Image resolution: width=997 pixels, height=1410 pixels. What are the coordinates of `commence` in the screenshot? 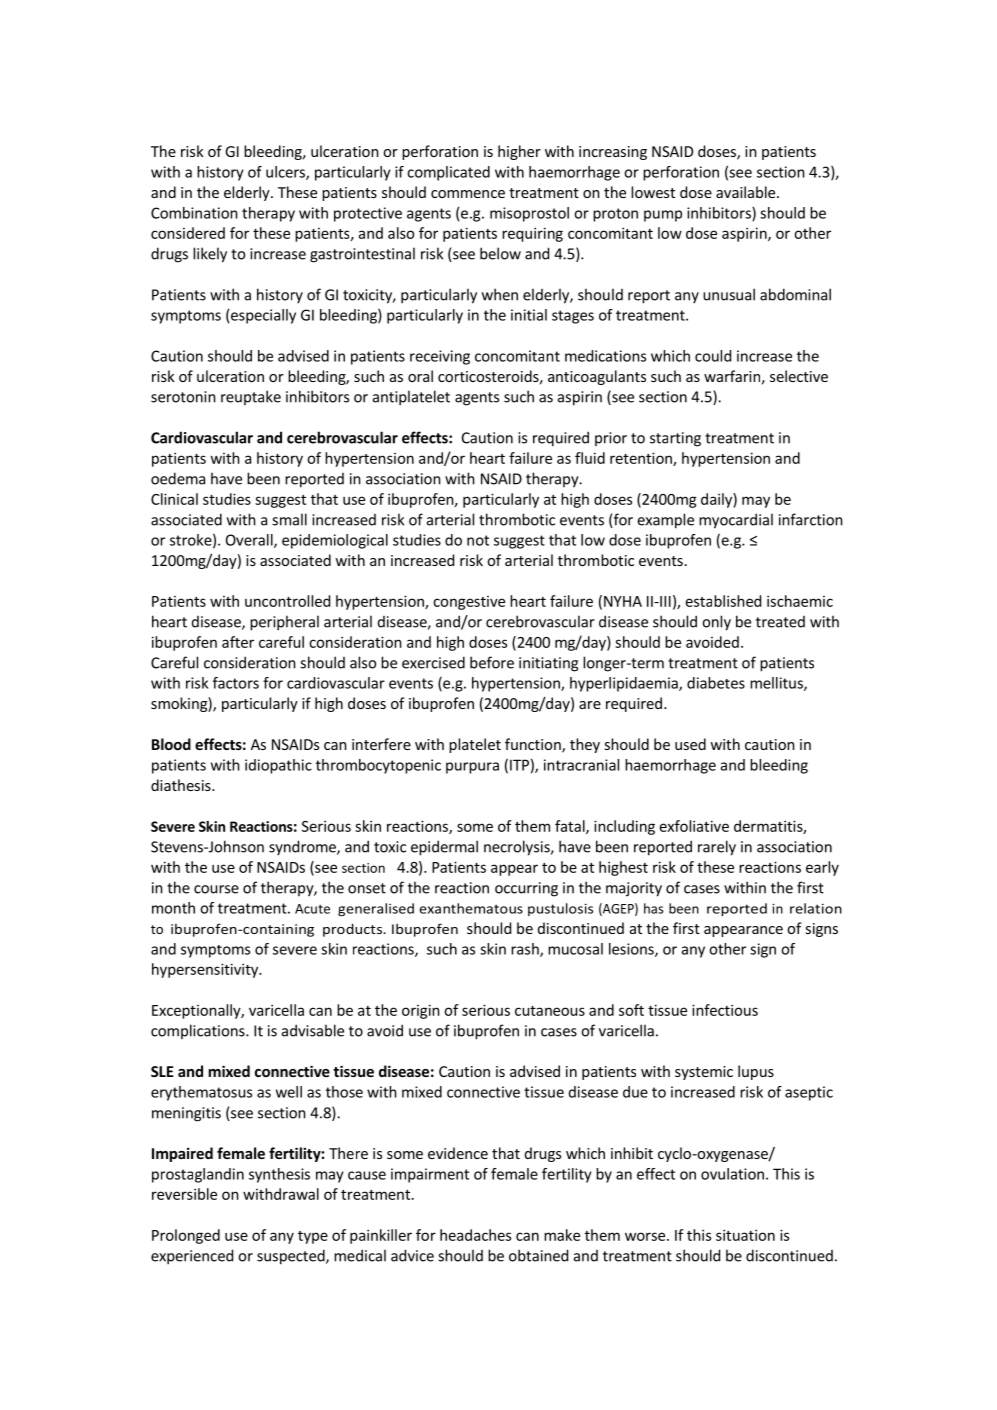 It's located at (468, 194).
